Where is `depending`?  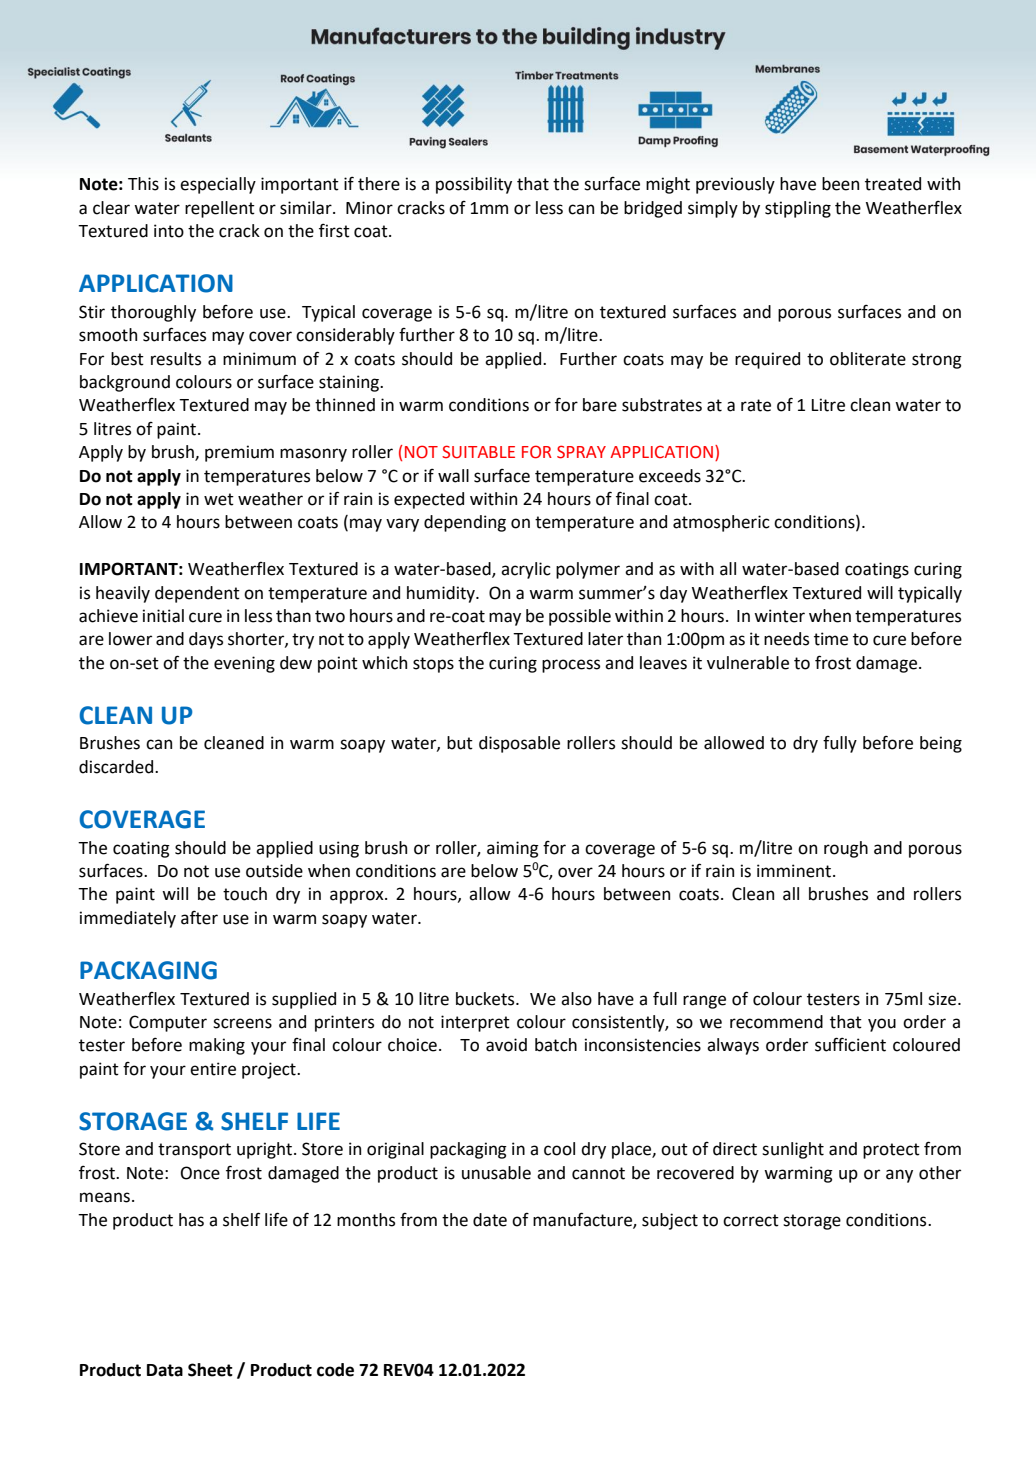
depending is located at coordinates (465, 523).
